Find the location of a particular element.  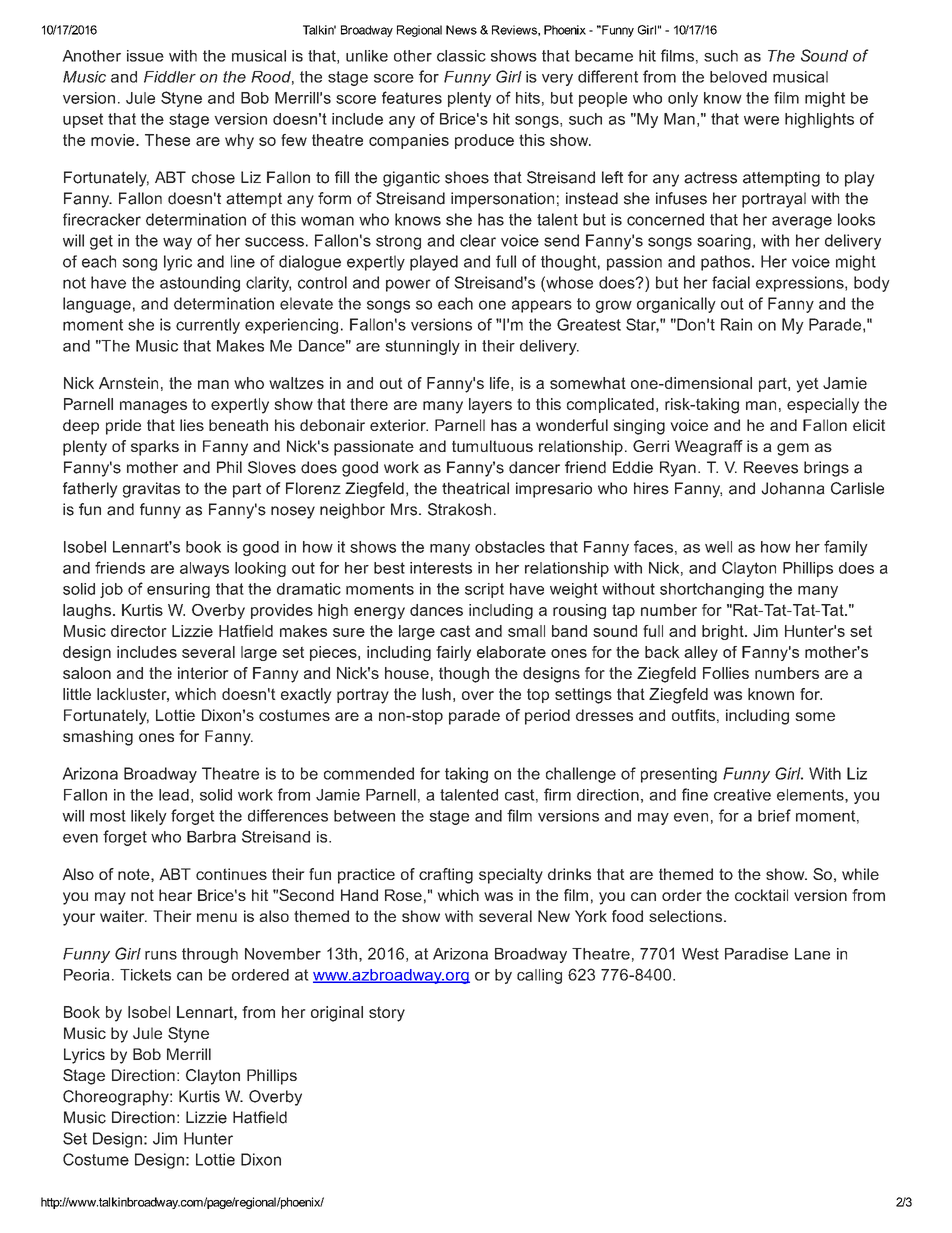

issue is located at coordinates (145, 56).
